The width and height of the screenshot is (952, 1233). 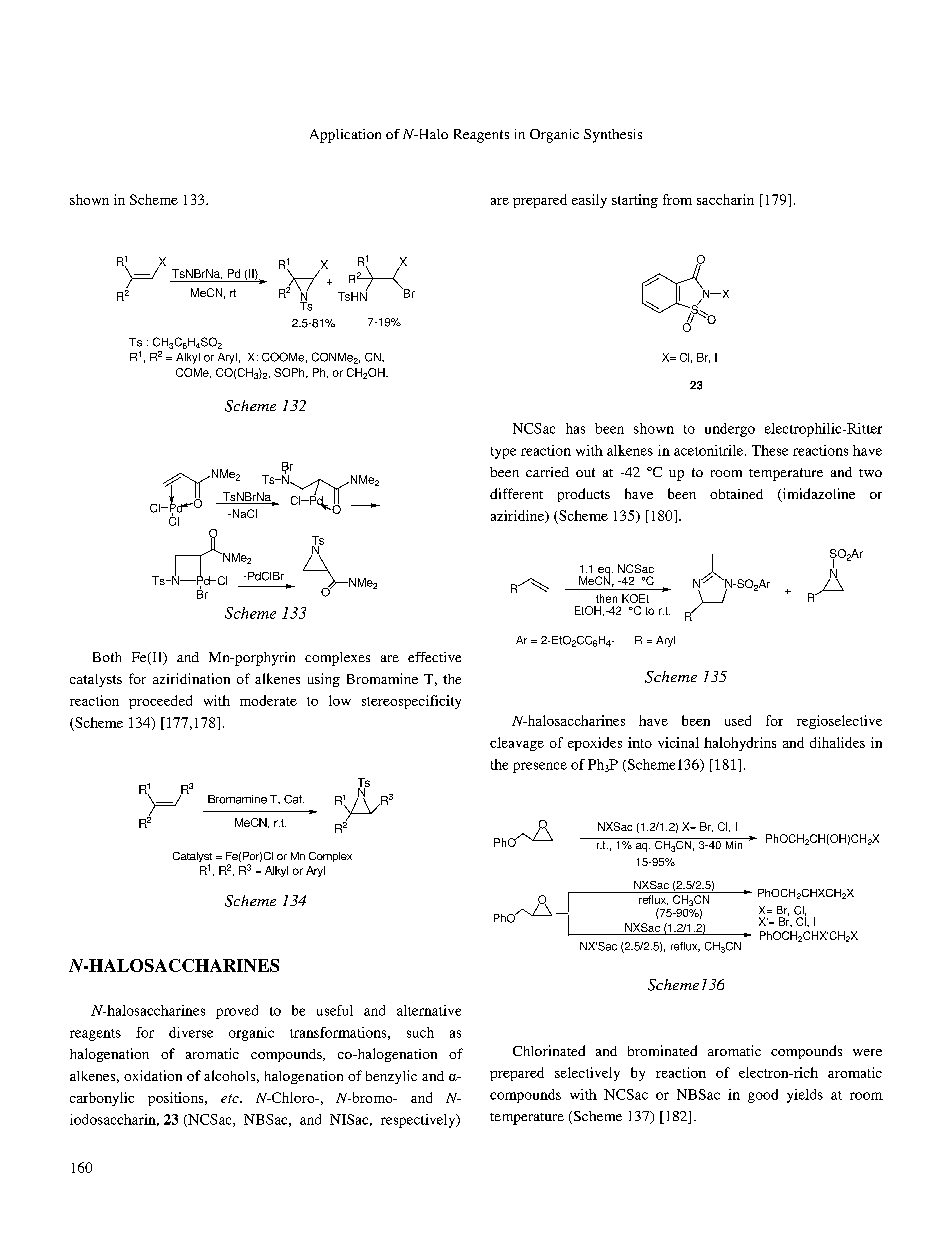 What do you see at coordinates (730, 430) in the screenshot?
I see `undergo` at bounding box center [730, 430].
